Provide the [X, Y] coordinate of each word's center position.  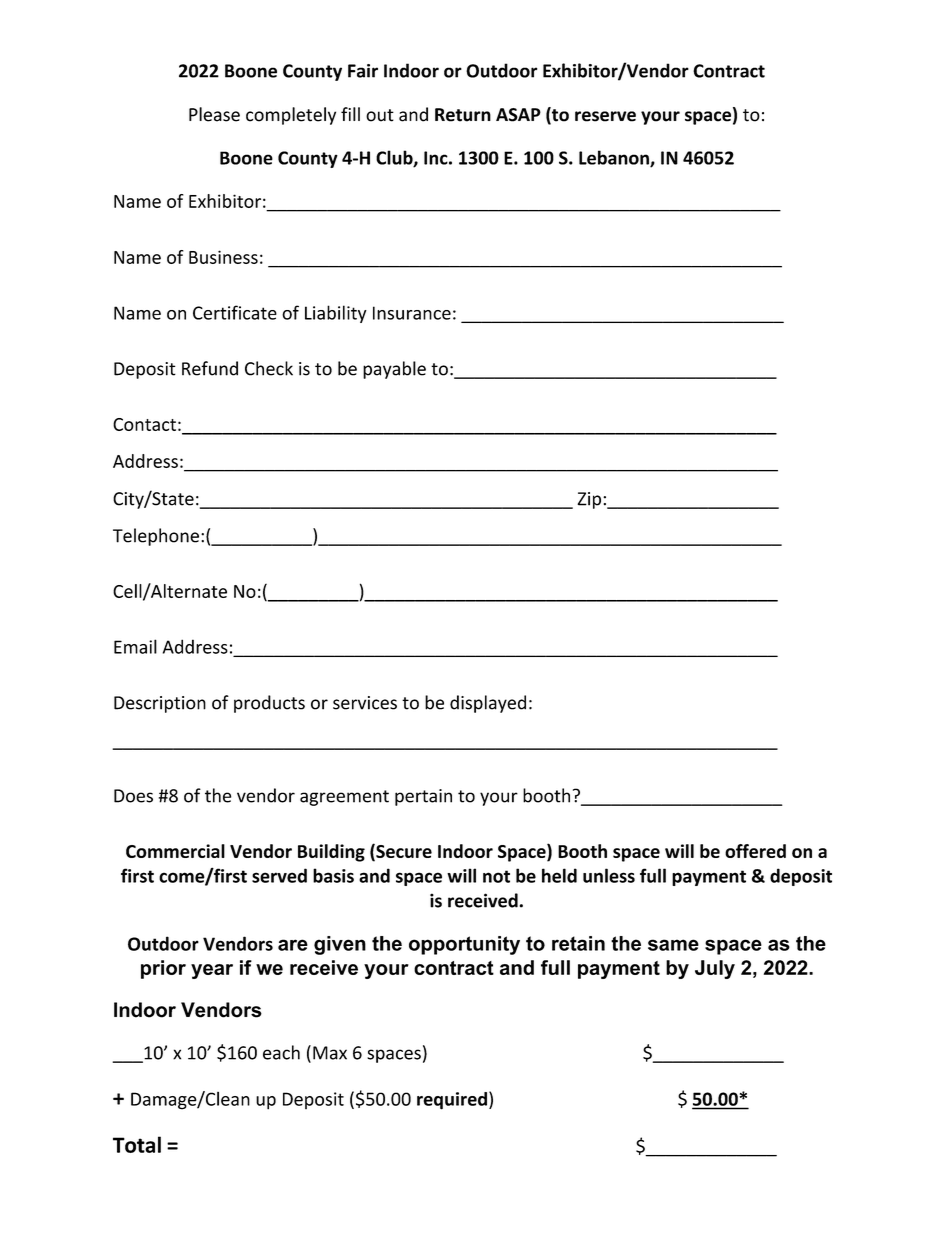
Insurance [412, 313]
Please [214, 114]
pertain [423, 797]
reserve [605, 116]
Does [133, 796]
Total [137, 1144]
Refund [210, 368]
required [452, 1101]
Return [463, 115]
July [715, 969]
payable [394, 370]
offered [755, 851]
